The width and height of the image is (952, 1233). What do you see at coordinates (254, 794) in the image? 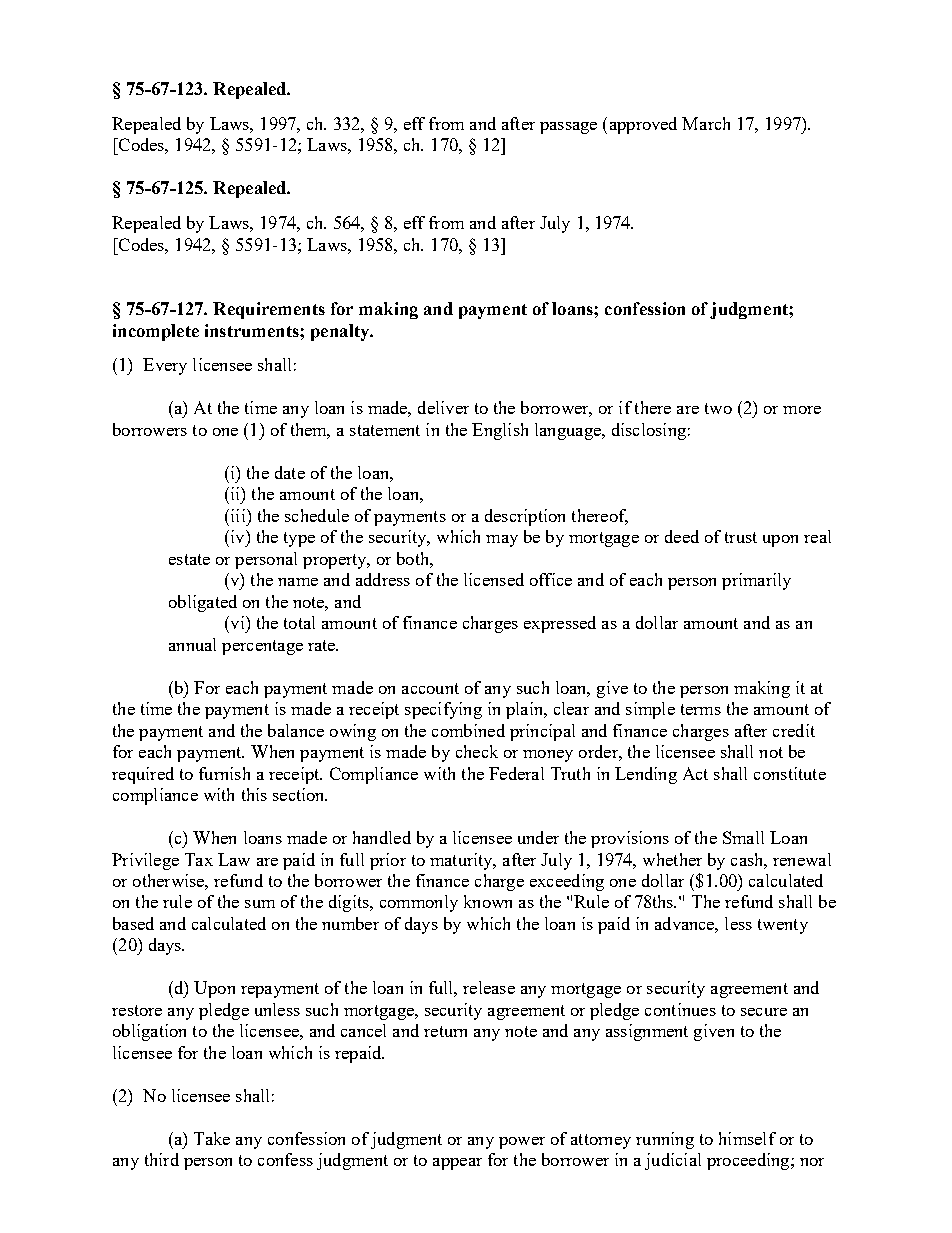
I see `this` at bounding box center [254, 794].
